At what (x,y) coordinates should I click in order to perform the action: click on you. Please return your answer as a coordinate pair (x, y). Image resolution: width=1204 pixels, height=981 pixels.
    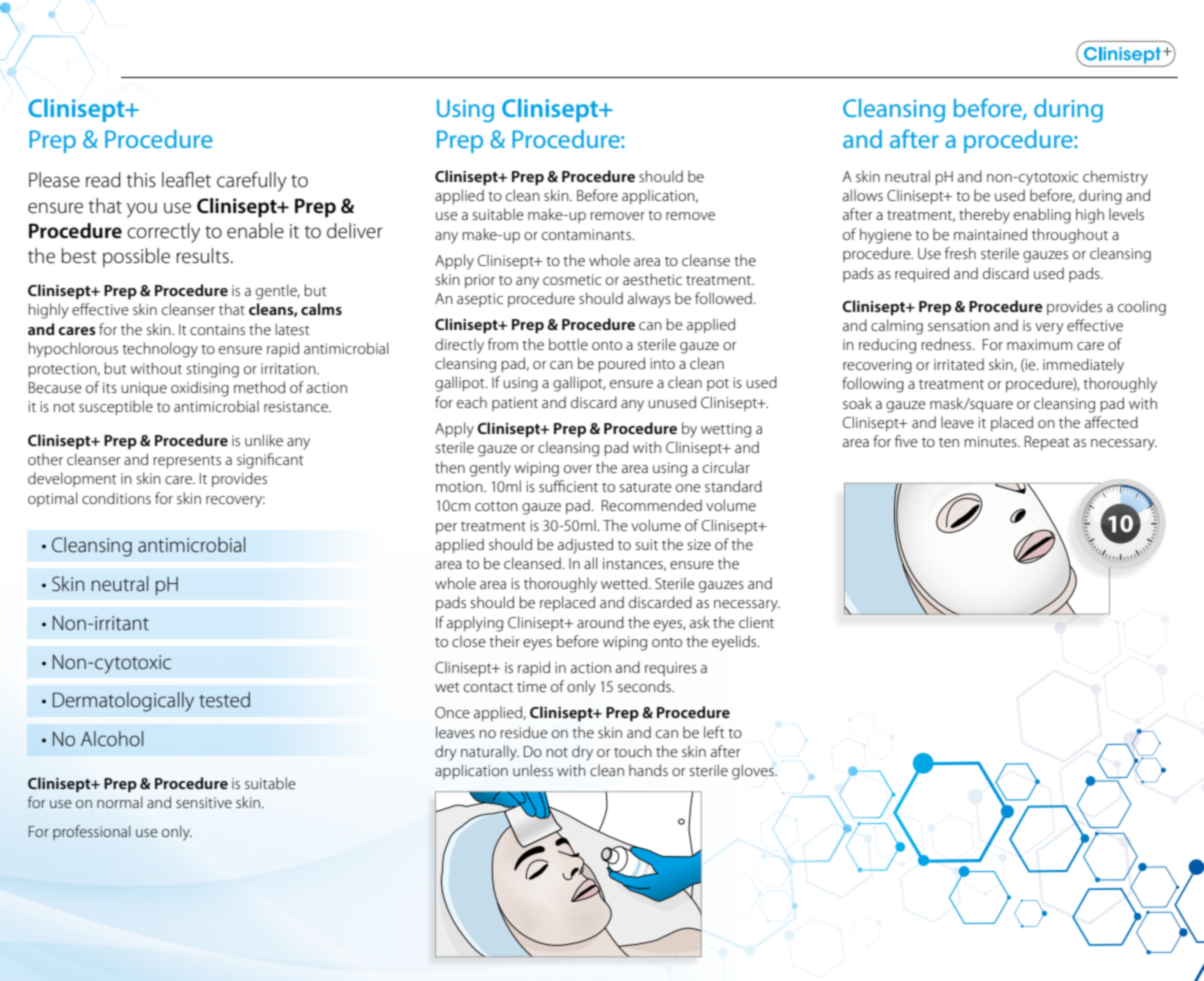
    Looking at the image, I should click on (142, 210).
